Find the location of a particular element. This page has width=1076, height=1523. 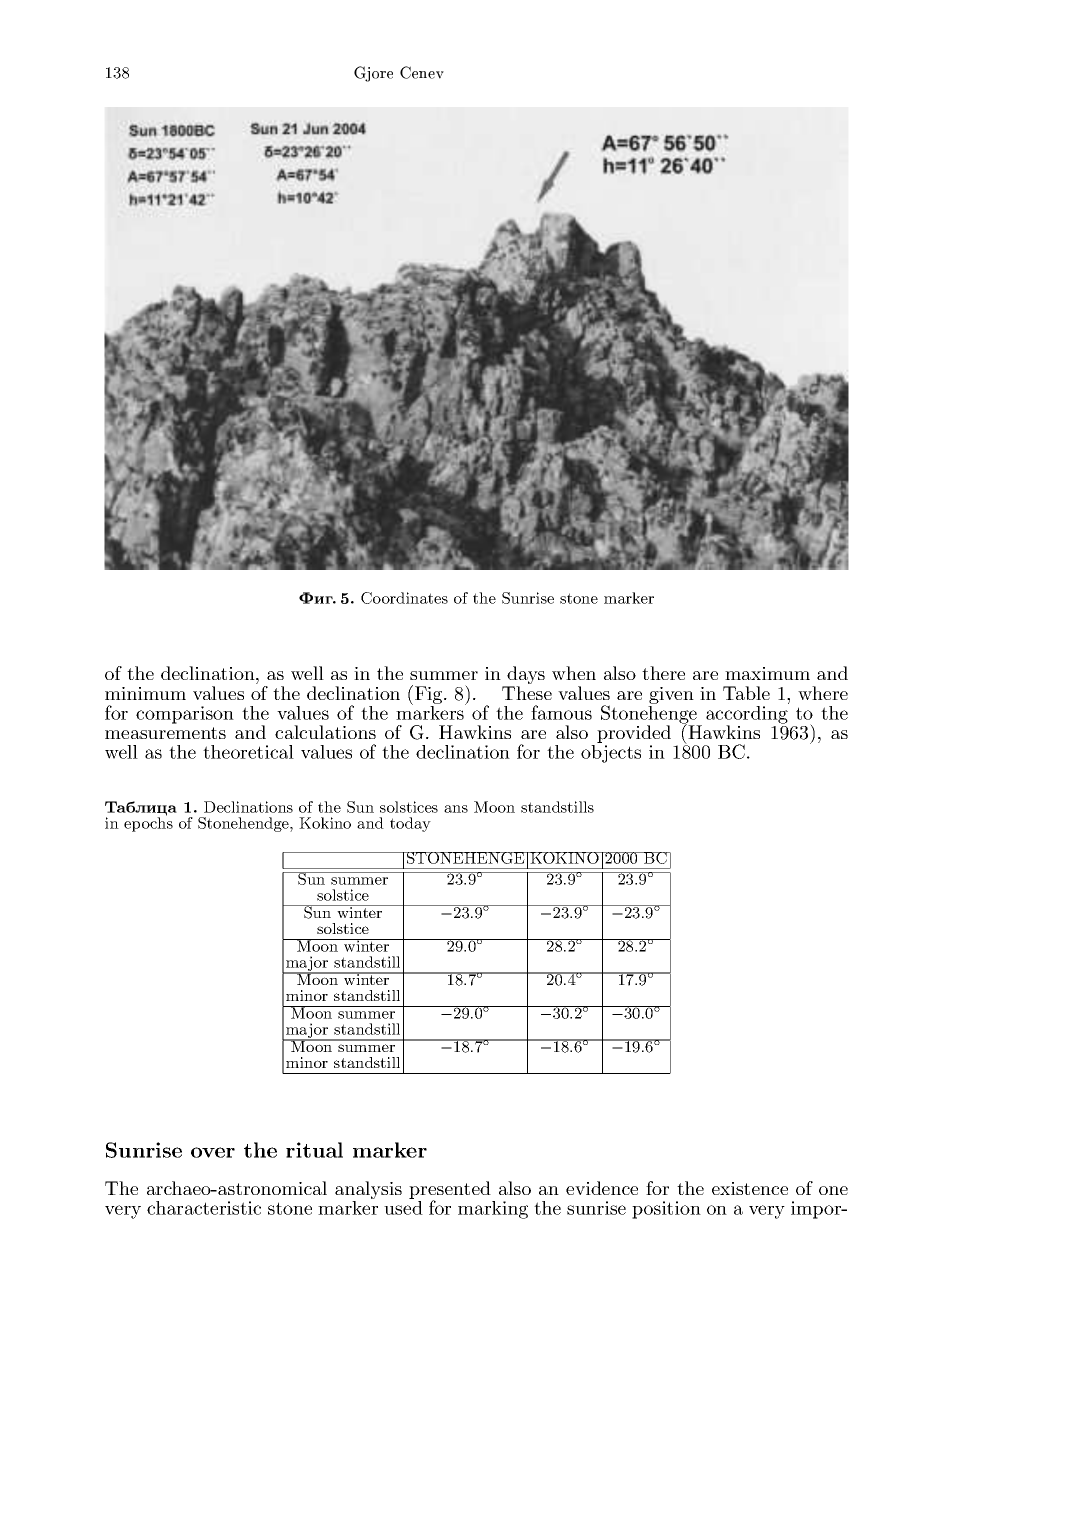

existence is located at coordinates (750, 1188).
